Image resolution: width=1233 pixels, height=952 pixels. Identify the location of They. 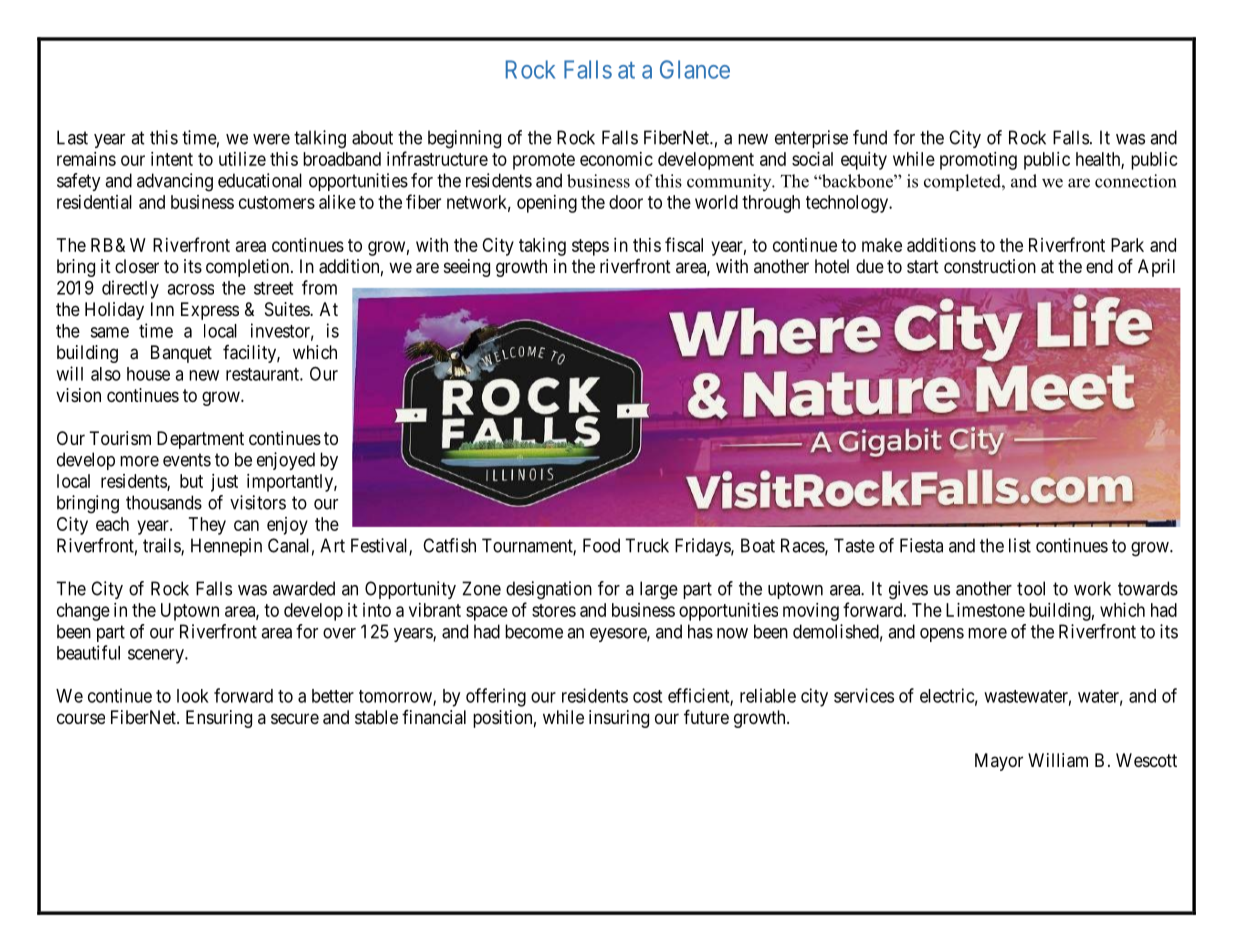
(207, 526).
